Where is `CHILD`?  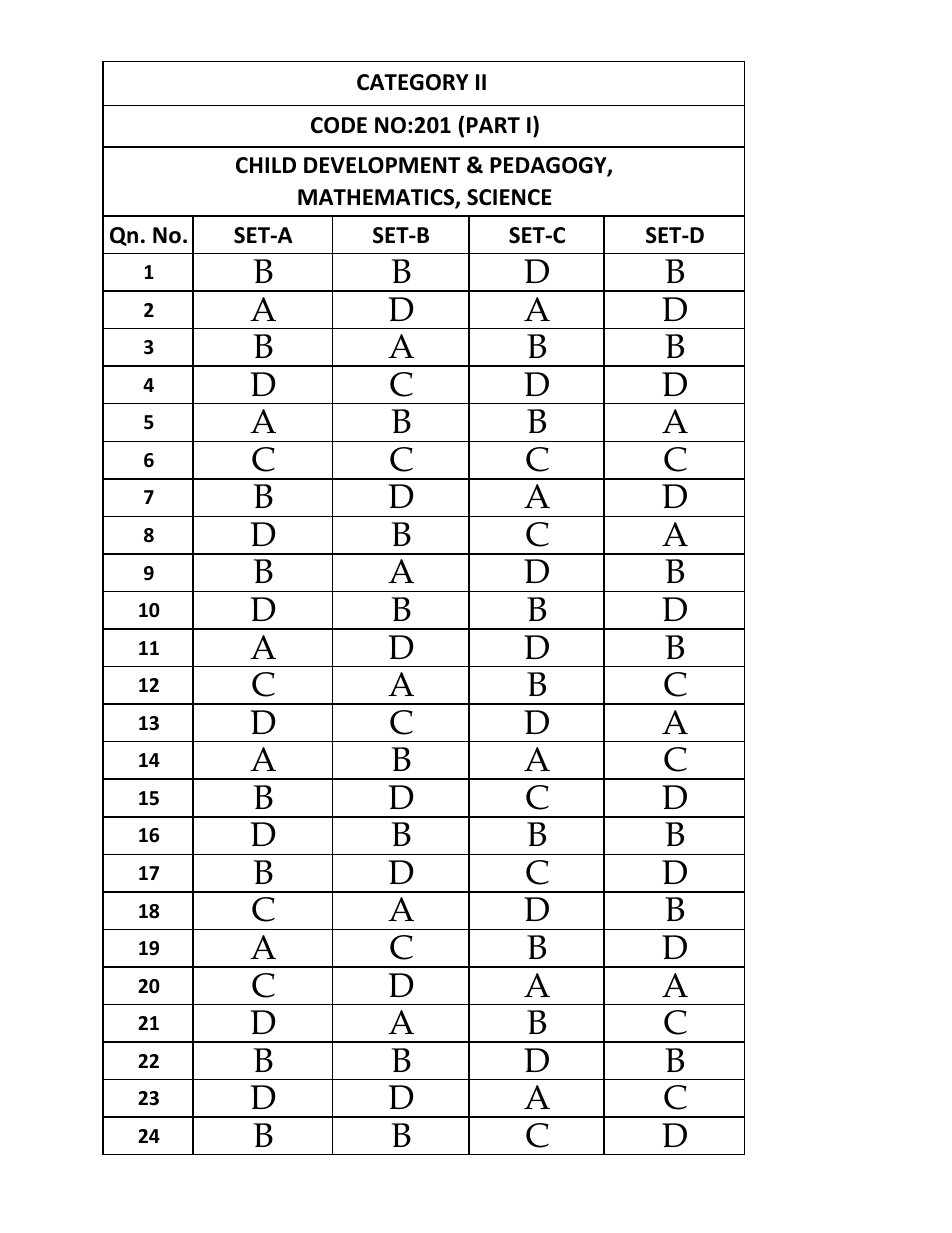 CHILD is located at coordinates (266, 165).
